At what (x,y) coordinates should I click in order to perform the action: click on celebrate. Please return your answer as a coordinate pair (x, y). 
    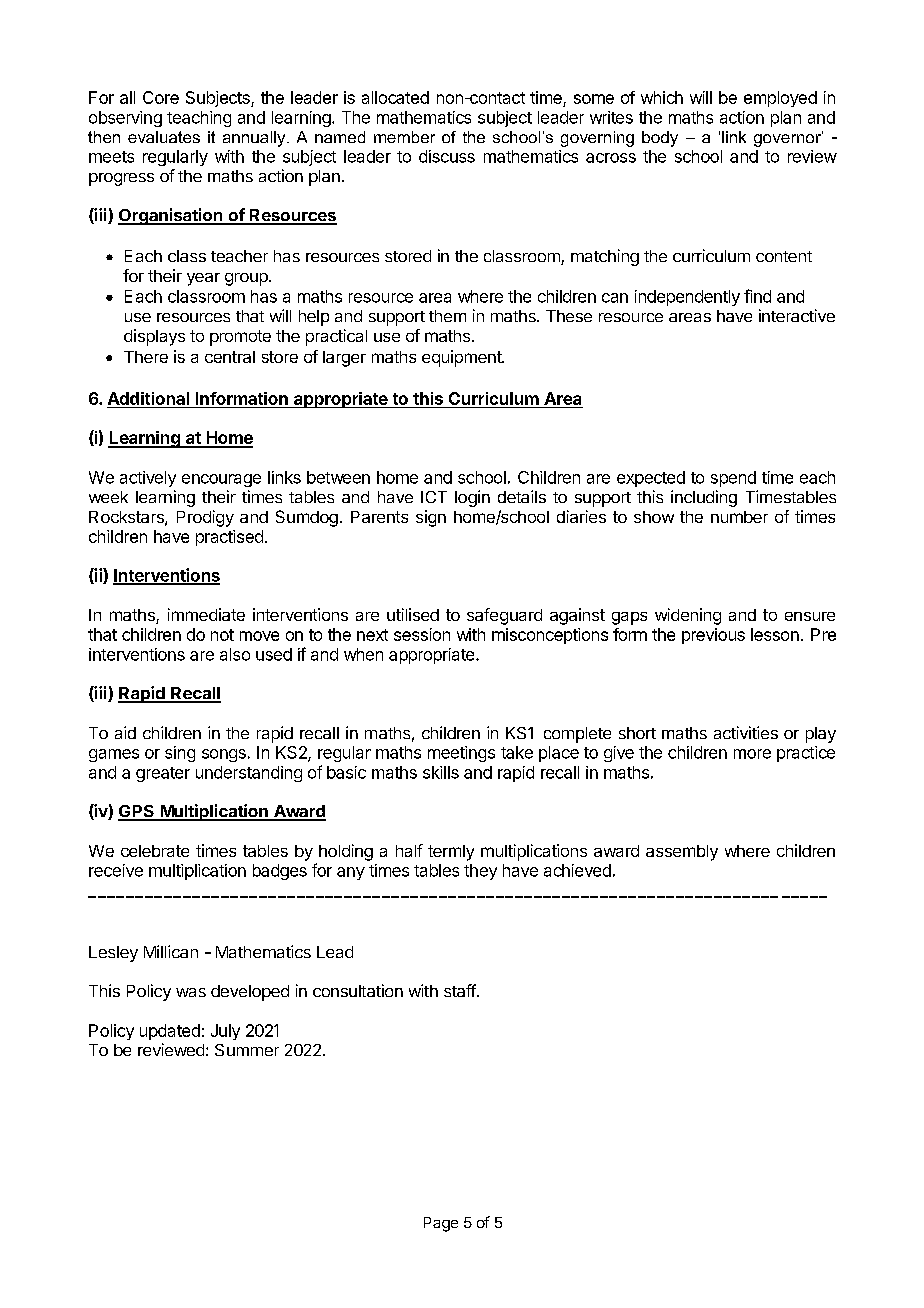
    Looking at the image, I should click on (155, 851).
